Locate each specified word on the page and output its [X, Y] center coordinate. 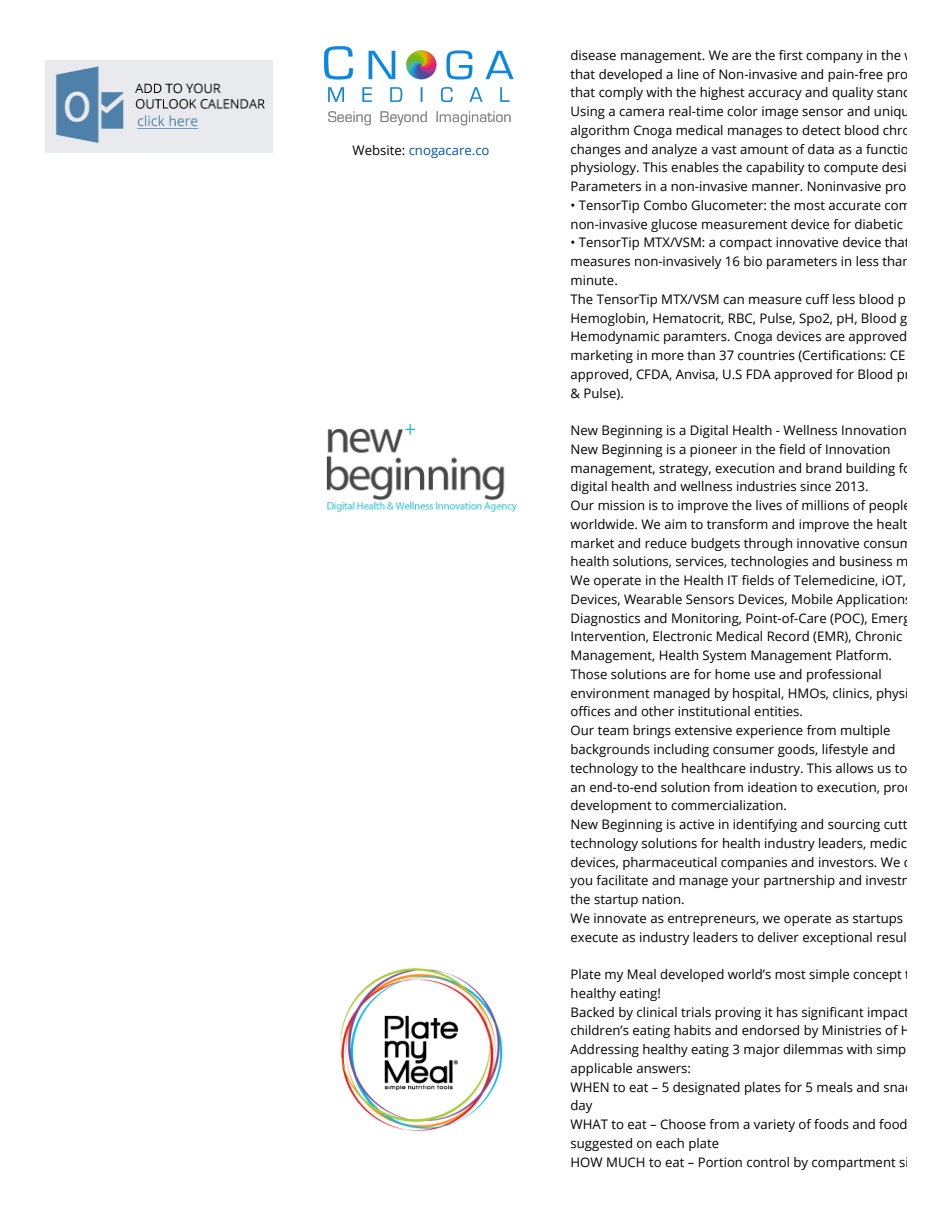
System [724, 656]
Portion [720, 1162]
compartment [854, 1164]
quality [853, 93]
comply [621, 93]
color [742, 111]
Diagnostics [605, 619]
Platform [863, 655]
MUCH [626, 1162]
